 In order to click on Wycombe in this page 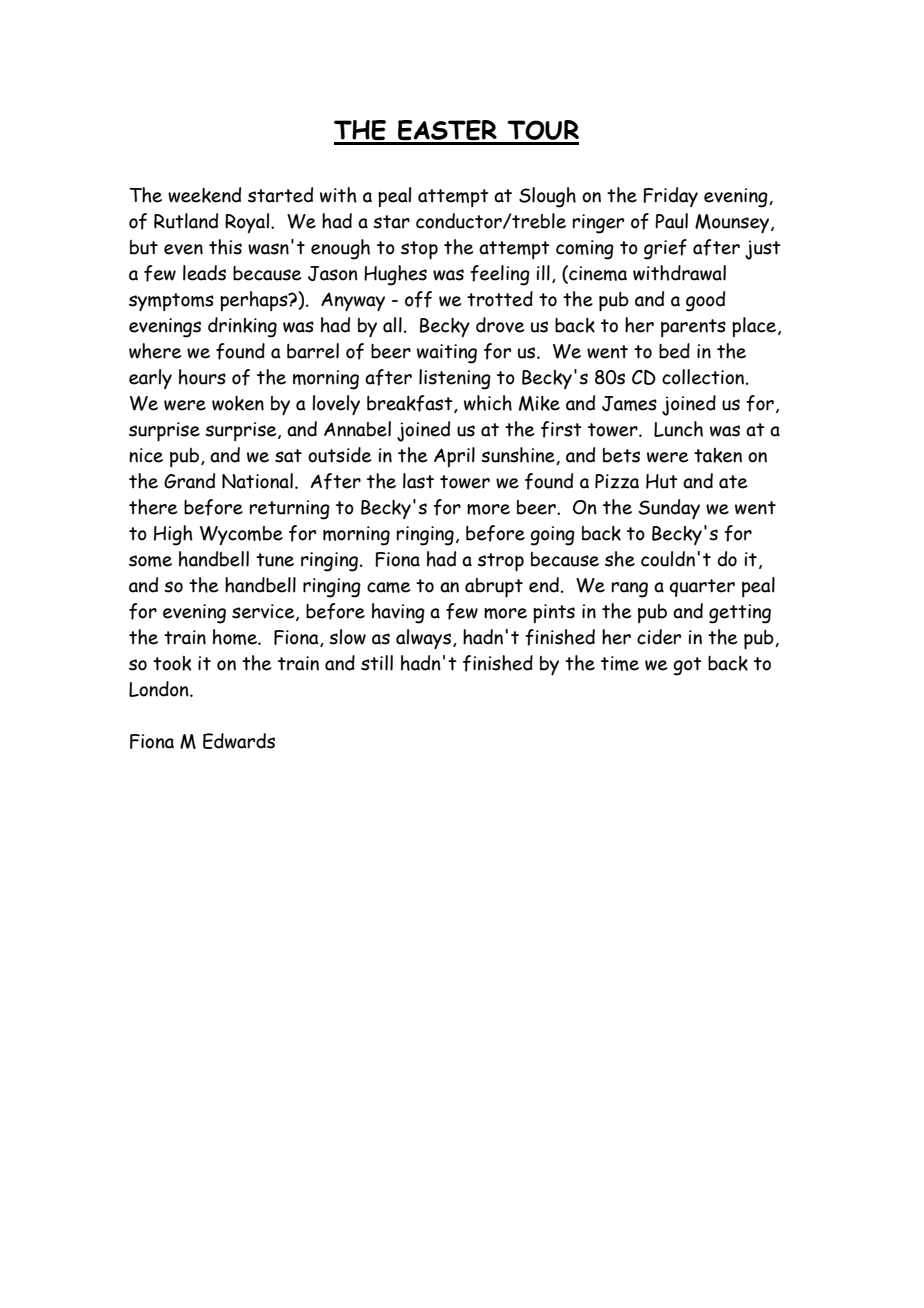, I will do `click(241, 535)`.
